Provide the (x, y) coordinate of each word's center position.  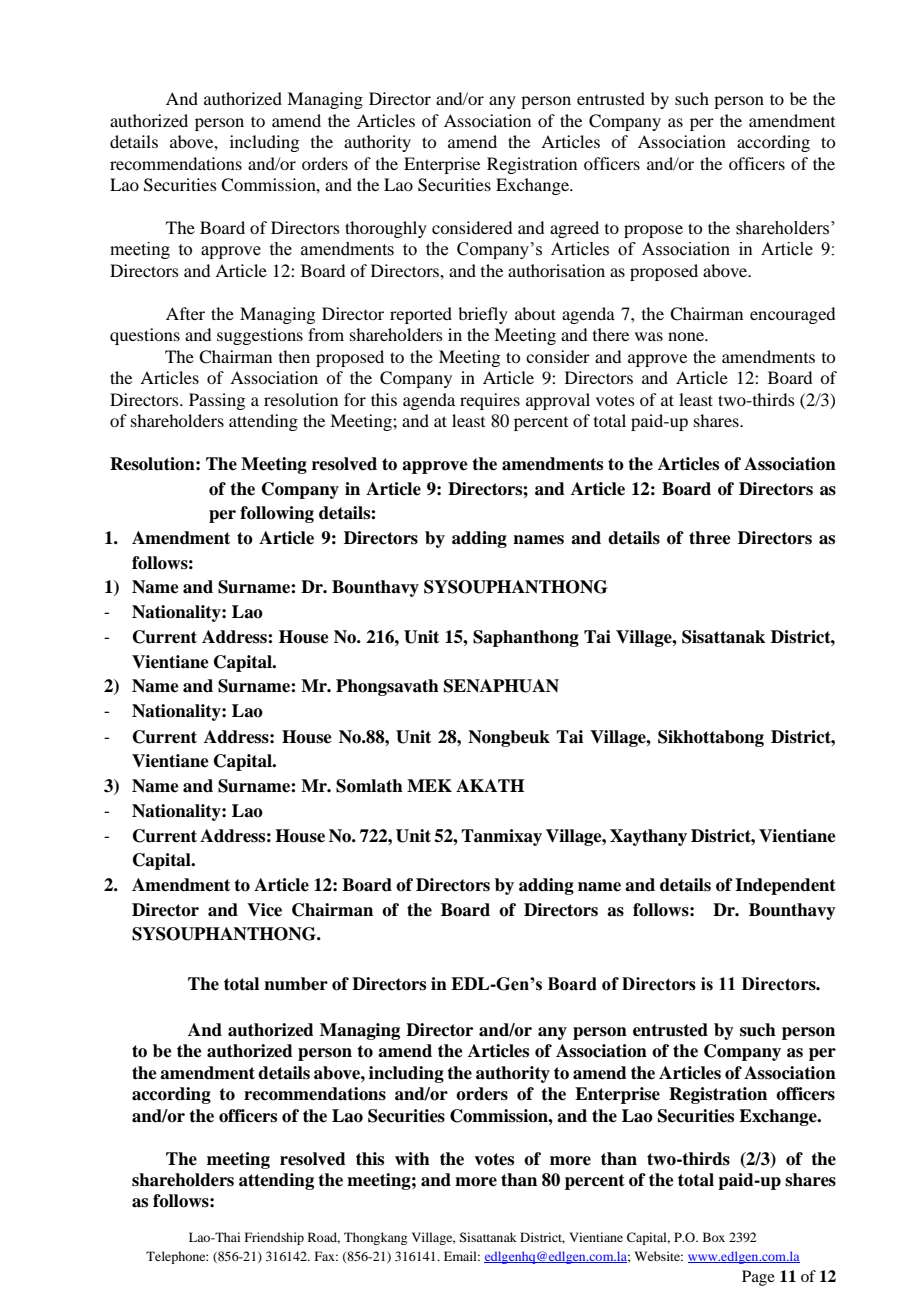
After (185, 313)
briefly (483, 315)
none (687, 336)
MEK (429, 785)
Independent (785, 886)
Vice (264, 910)
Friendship (274, 1238)
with (412, 1158)
